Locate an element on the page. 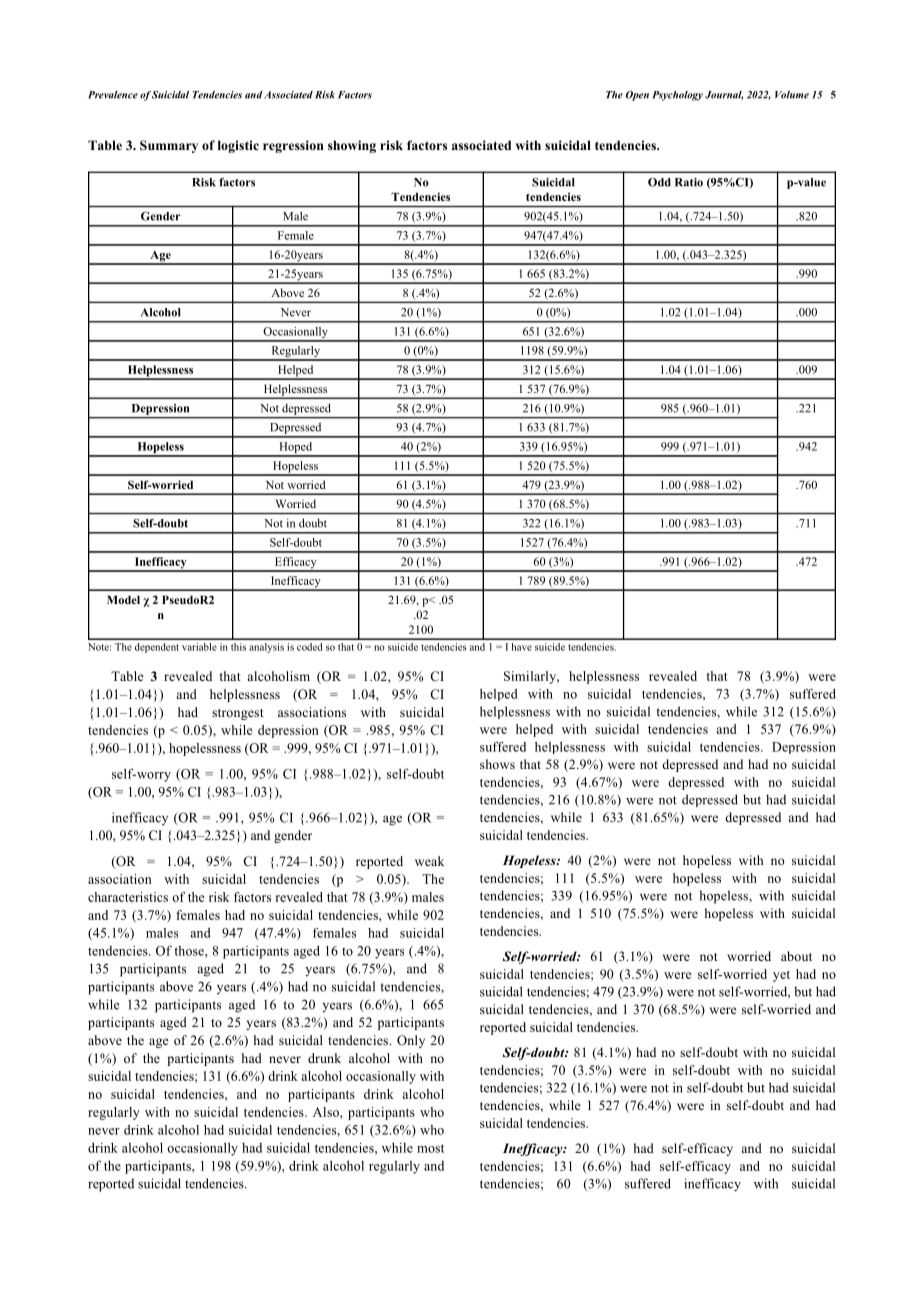 Image resolution: width=924 pixels, height=1308 pixels. shows is located at coordinates (497, 764).
